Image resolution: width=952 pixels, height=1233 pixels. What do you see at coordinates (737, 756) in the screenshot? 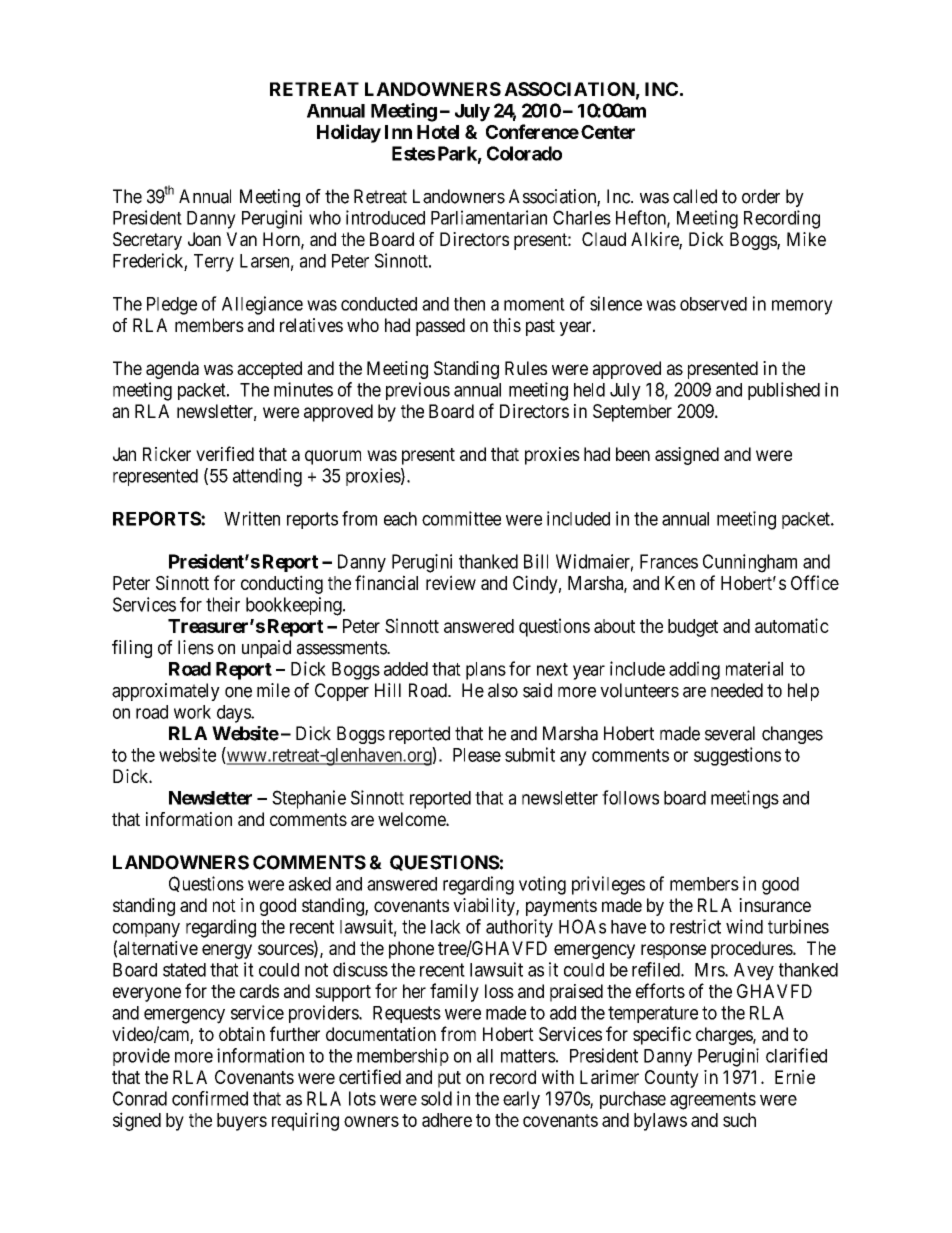
I see `suggestions` at bounding box center [737, 756].
